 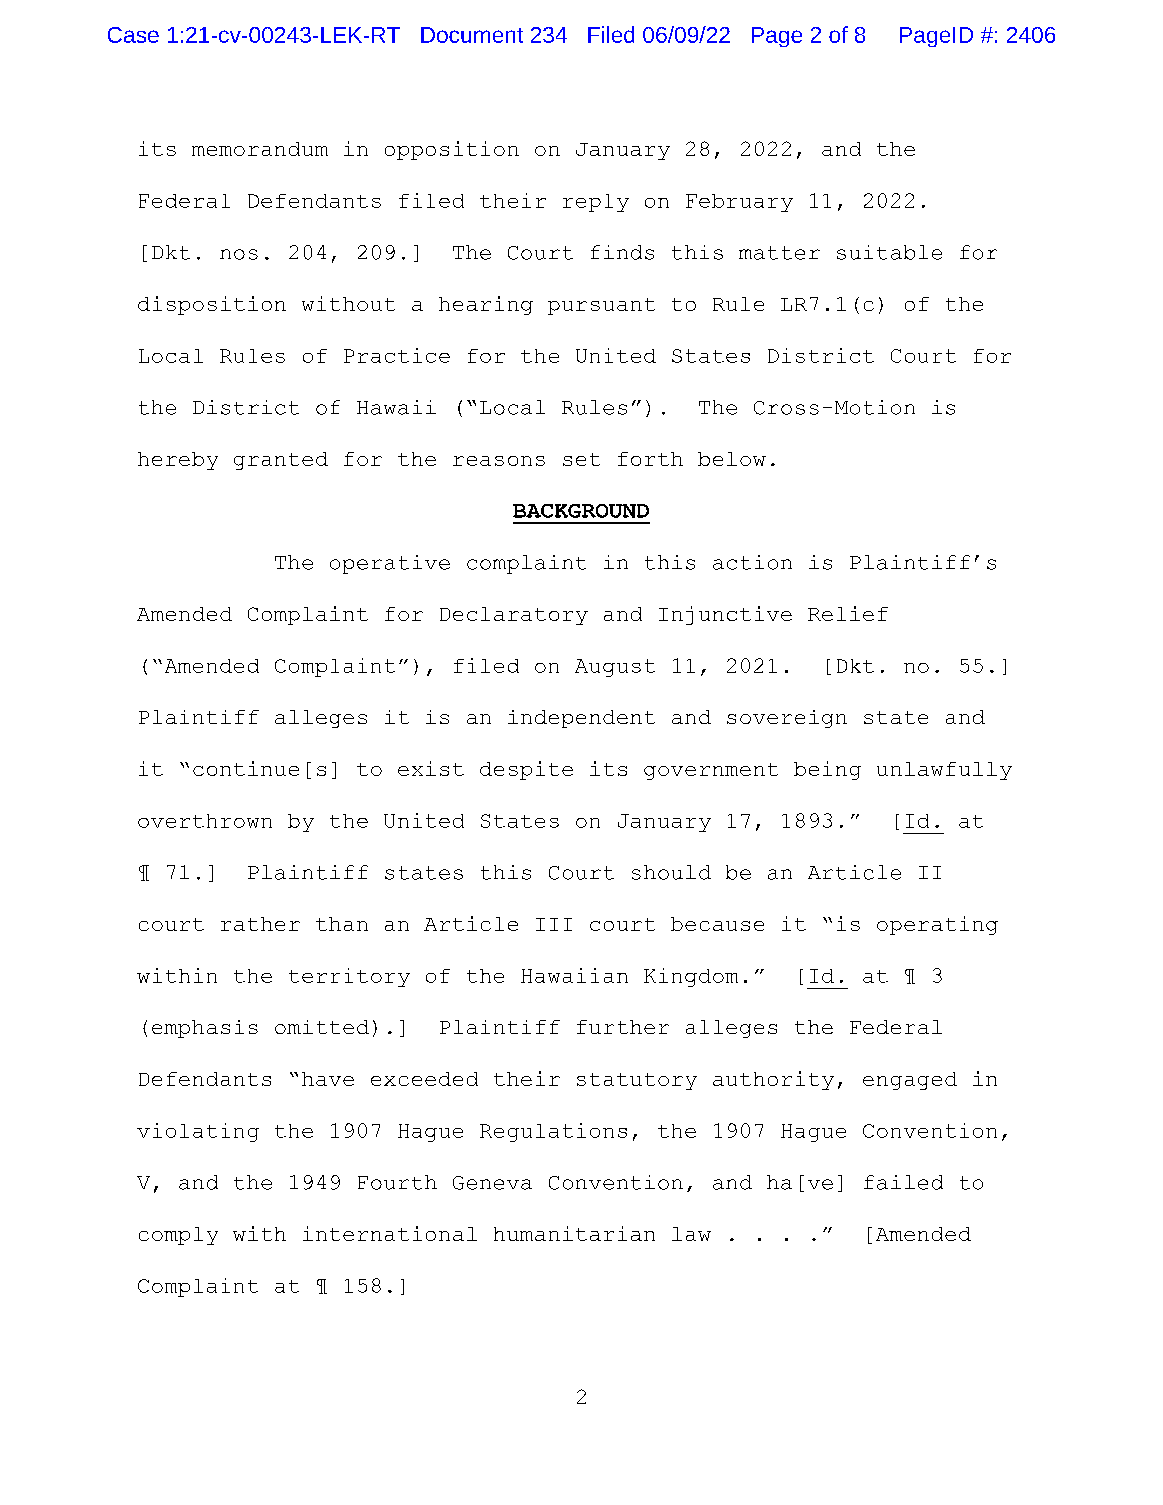 I want to click on February, so click(x=739, y=203).
